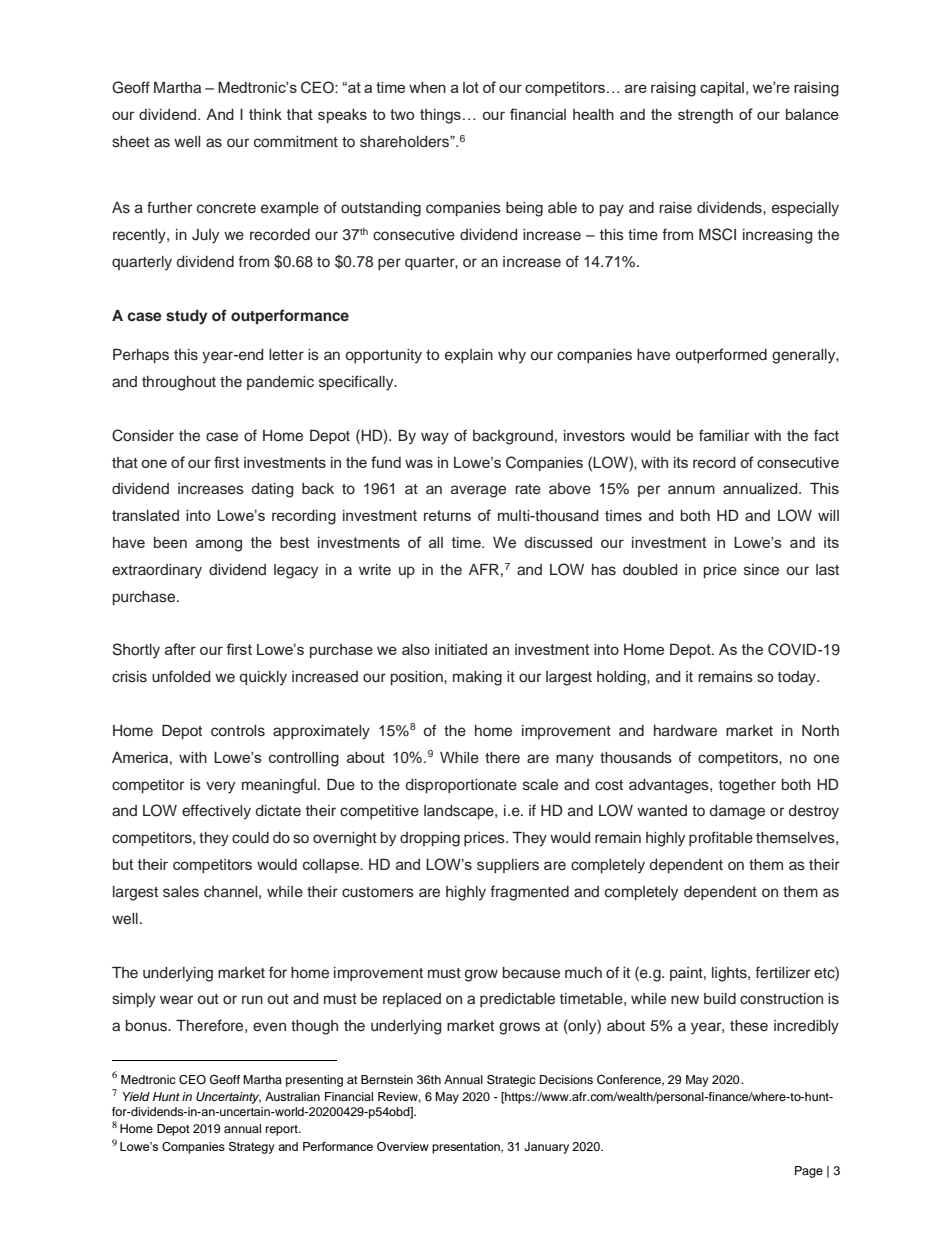  Describe the element at coordinates (283, 1130) in the page. I see `report` at that location.
